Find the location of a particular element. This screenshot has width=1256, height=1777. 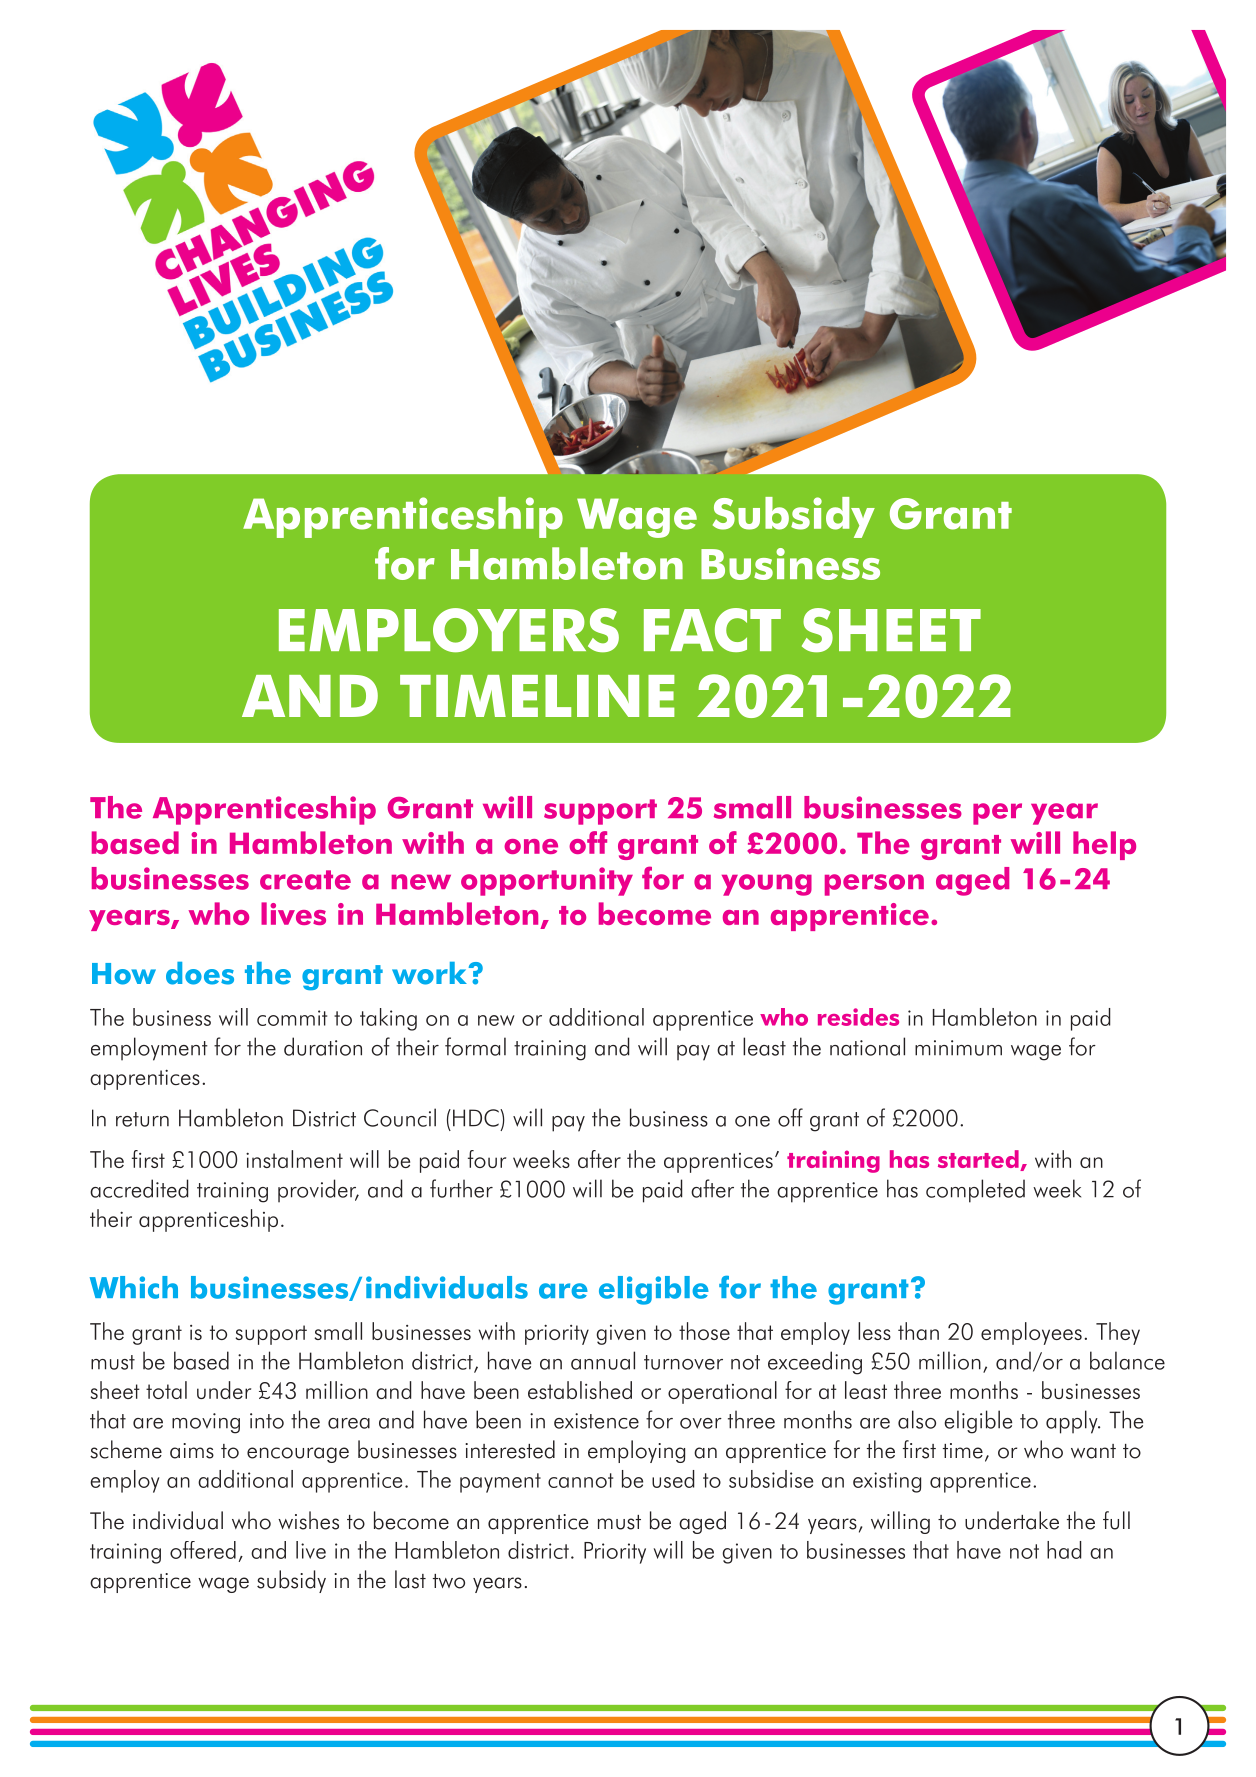

return is located at coordinates (142, 1119).
